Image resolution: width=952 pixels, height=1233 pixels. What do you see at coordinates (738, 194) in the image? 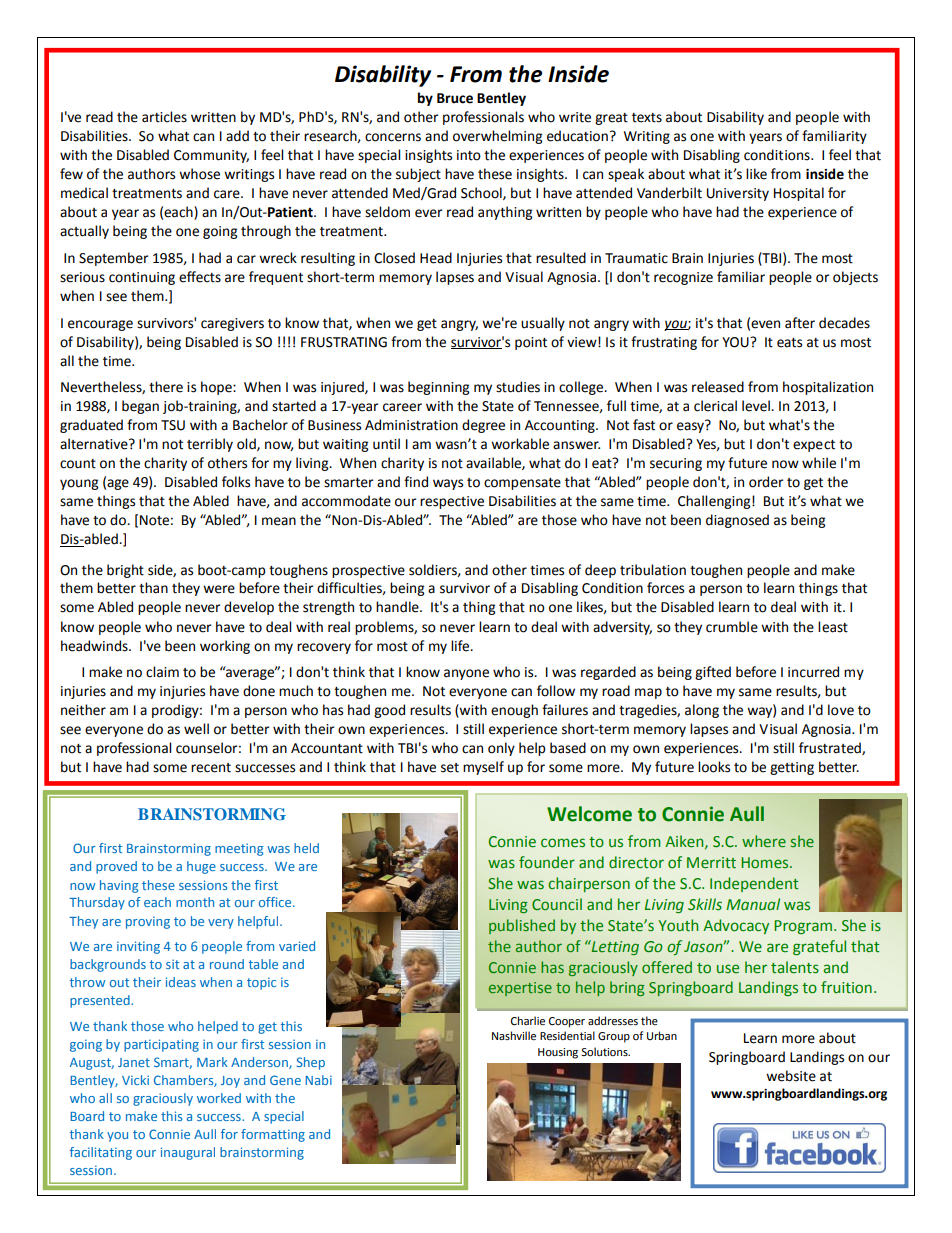
I see `University` at bounding box center [738, 194].
